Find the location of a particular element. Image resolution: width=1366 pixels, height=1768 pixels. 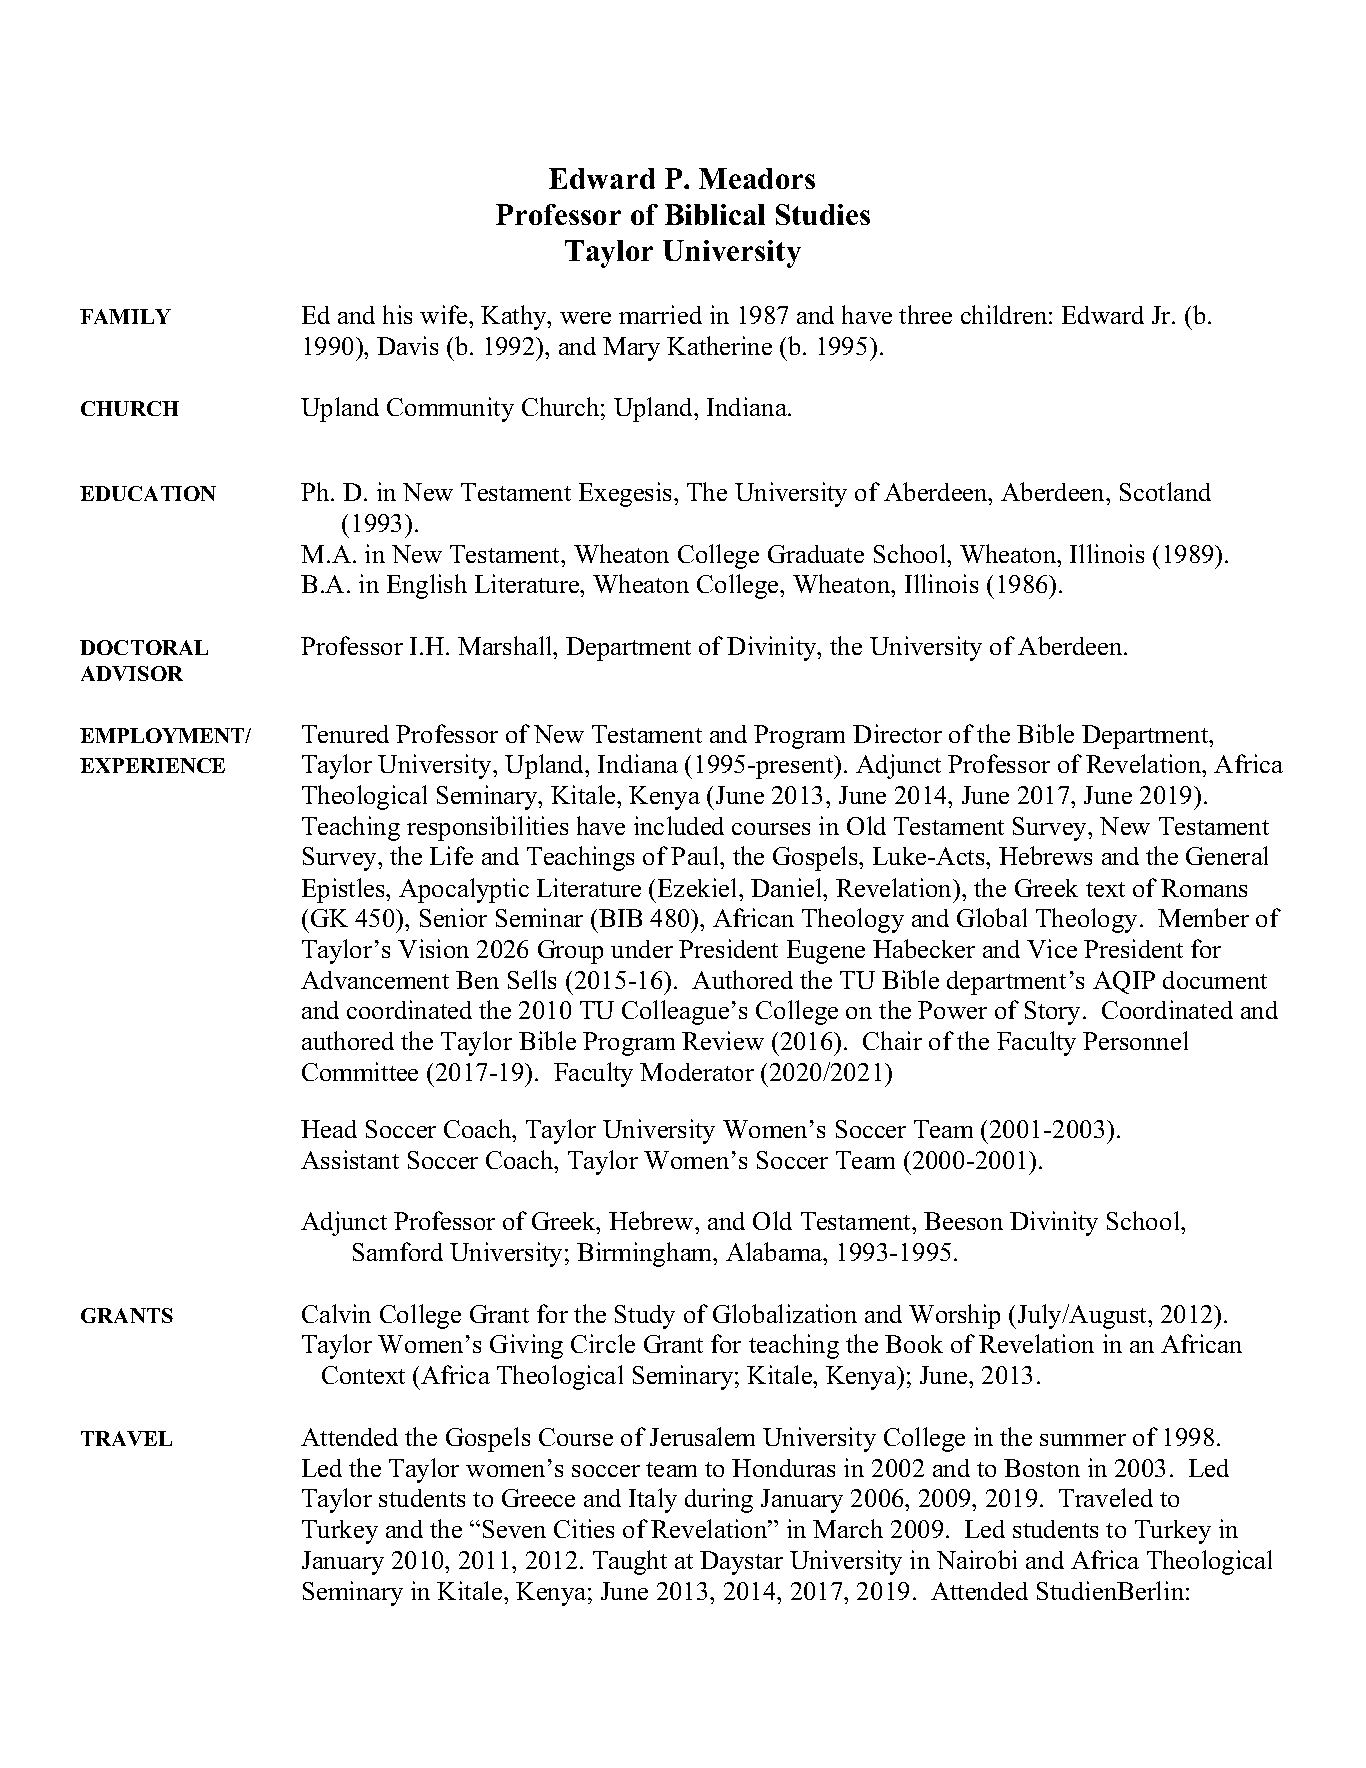

Seven is located at coordinates (514, 1529).
